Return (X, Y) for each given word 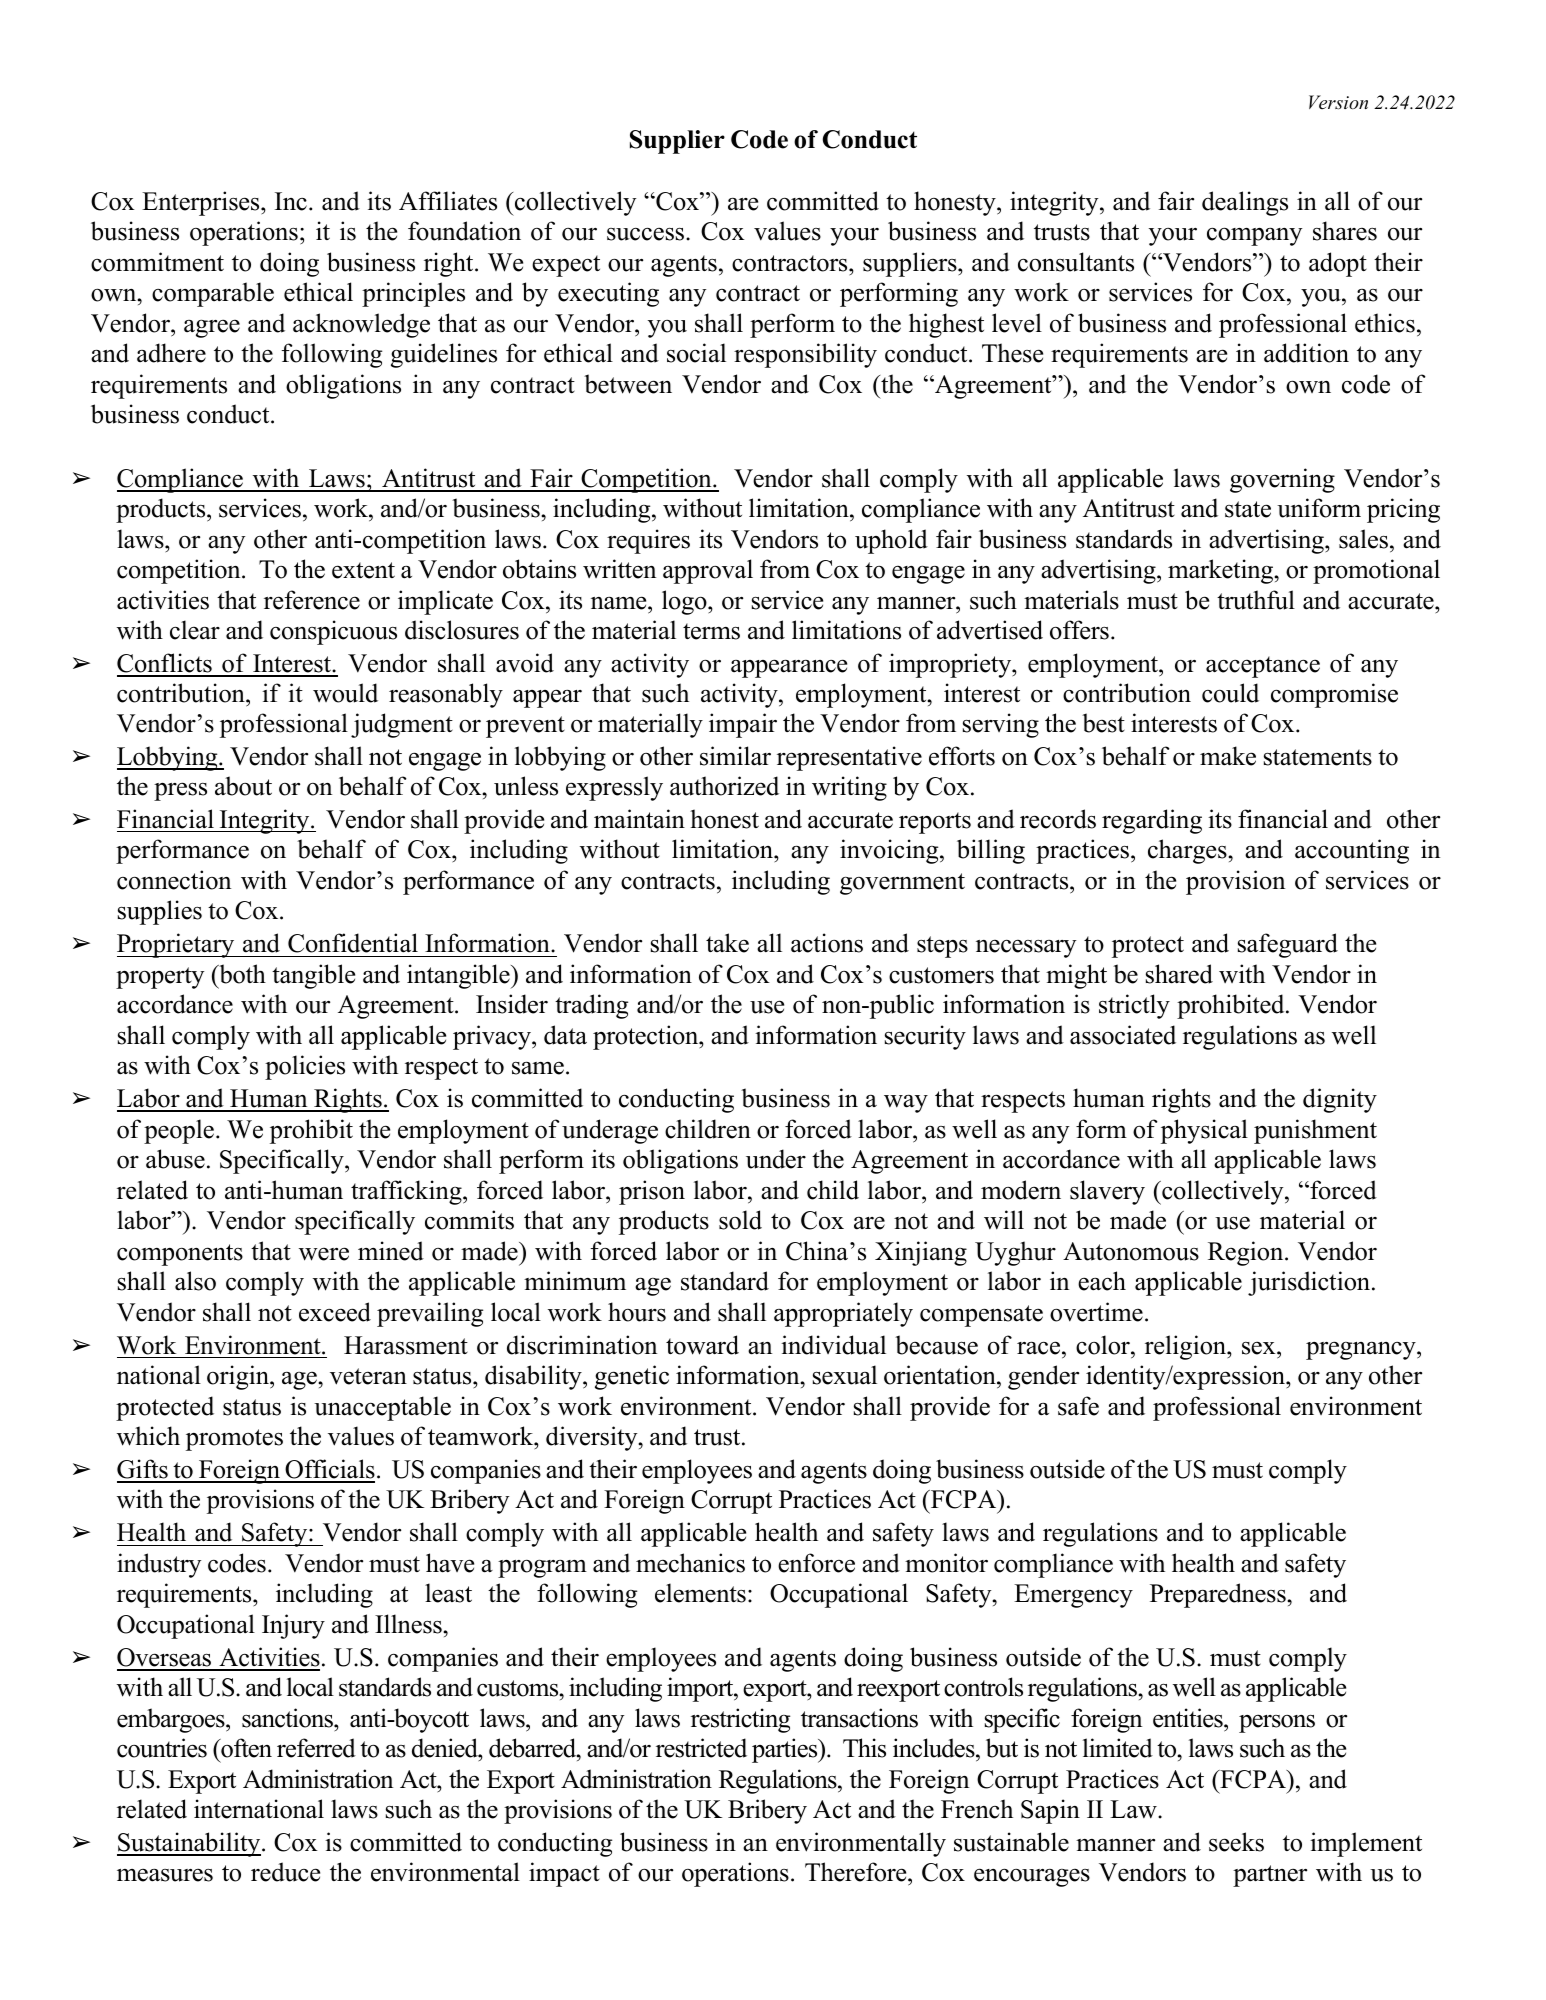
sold (740, 1220)
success (647, 234)
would (345, 693)
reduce (285, 1872)
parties (786, 1750)
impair (743, 725)
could (1230, 693)
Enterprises (202, 203)
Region (1247, 1253)
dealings (1245, 203)
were (324, 1254)
